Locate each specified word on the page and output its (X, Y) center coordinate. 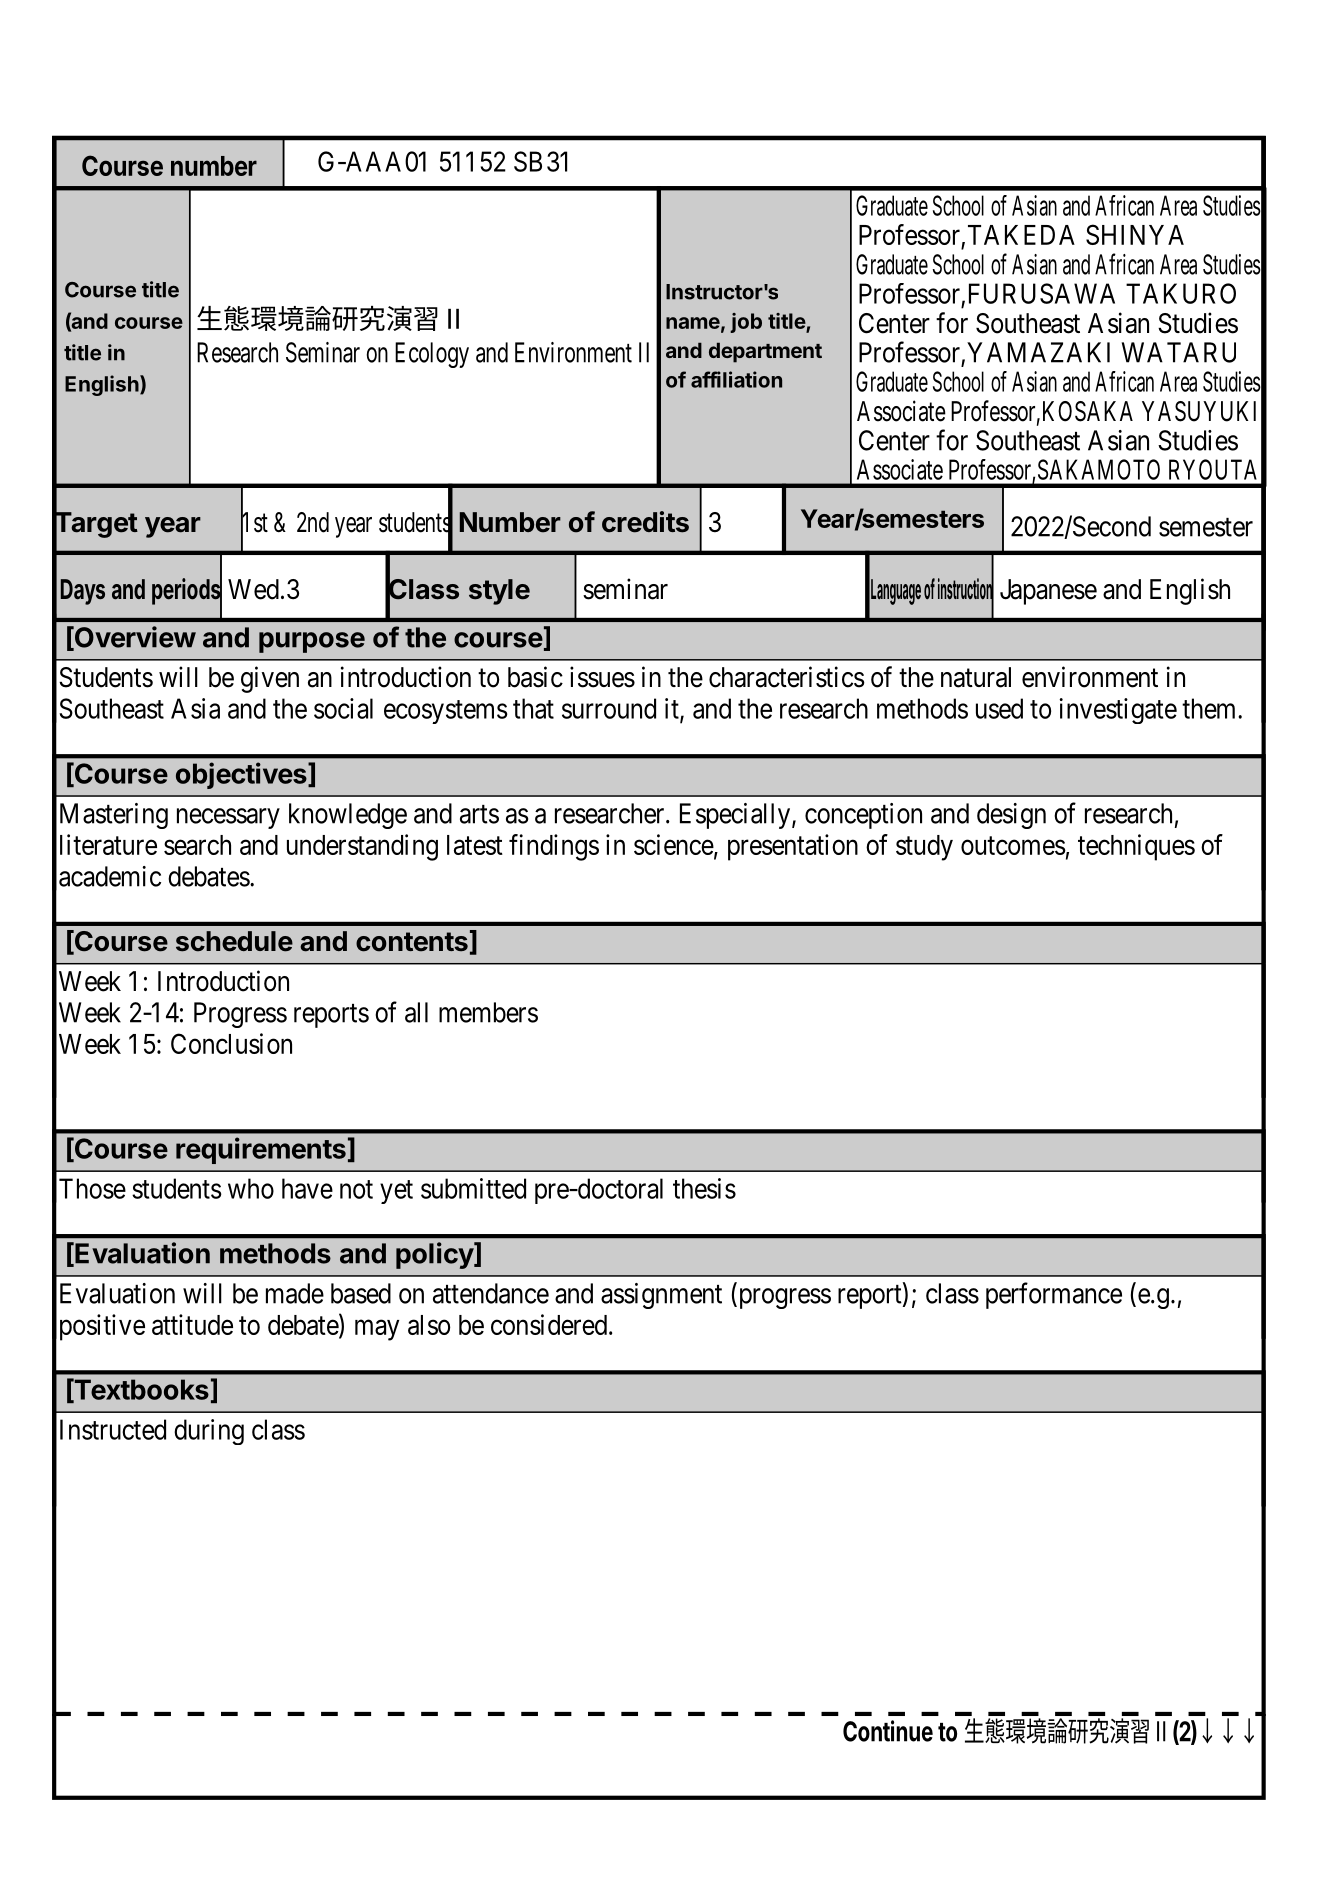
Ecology (432, 355)
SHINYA (1135, 234)
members (488, 1012)
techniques (1136, 847)
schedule (234, 941)
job (746, 323)
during (209, 1432)
